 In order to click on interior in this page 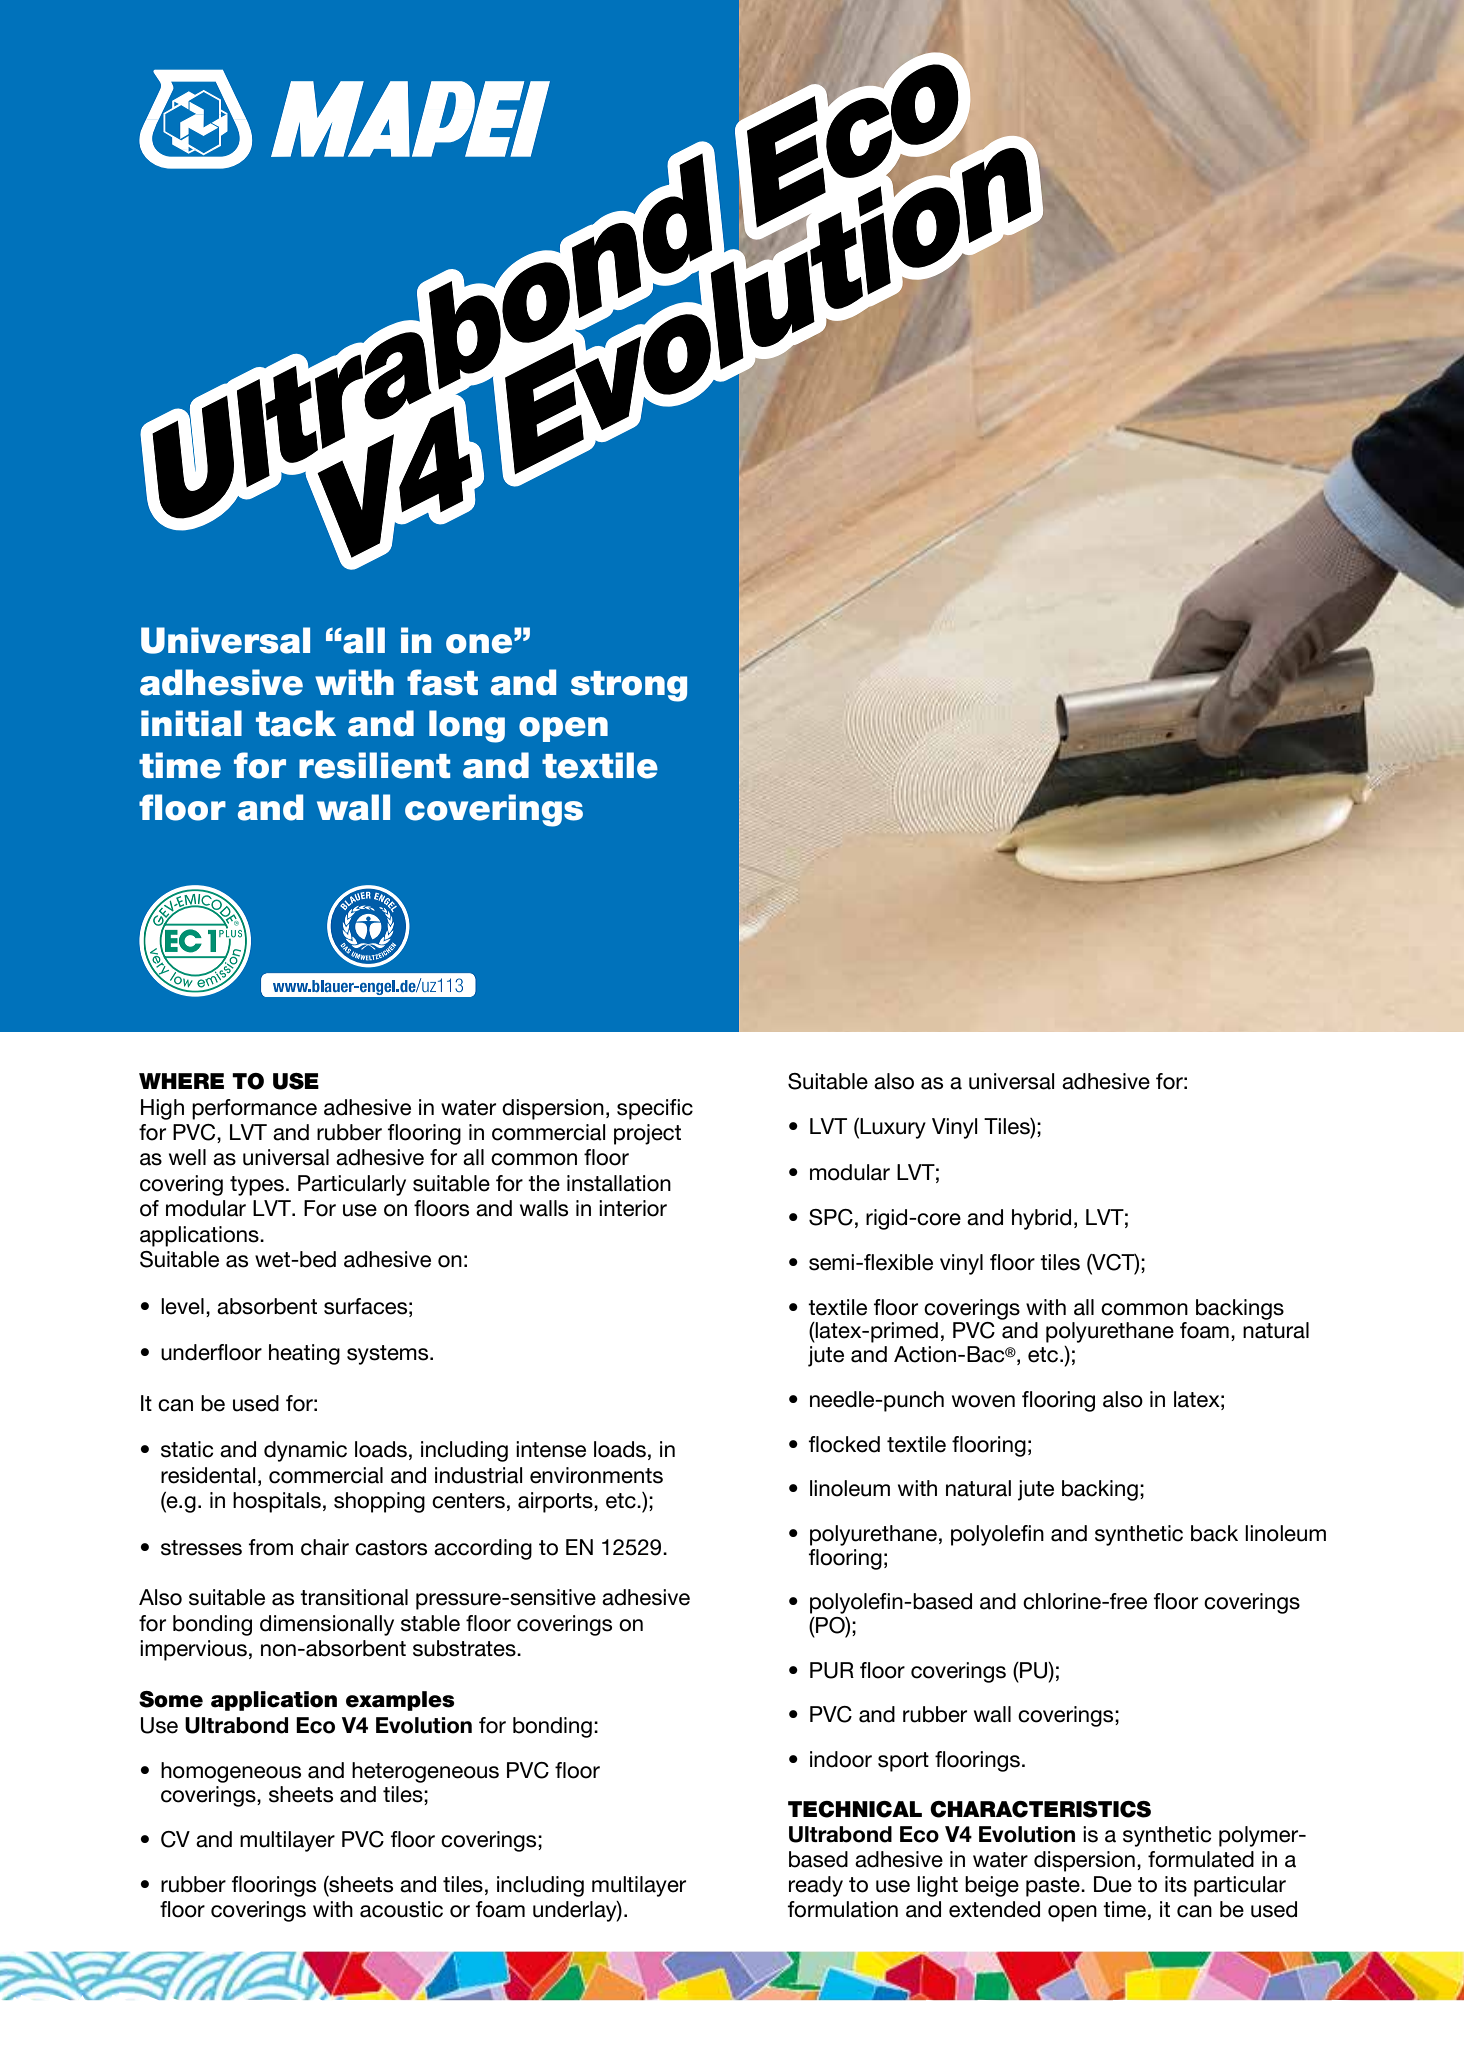, I will do `click(633, 1208)`.
